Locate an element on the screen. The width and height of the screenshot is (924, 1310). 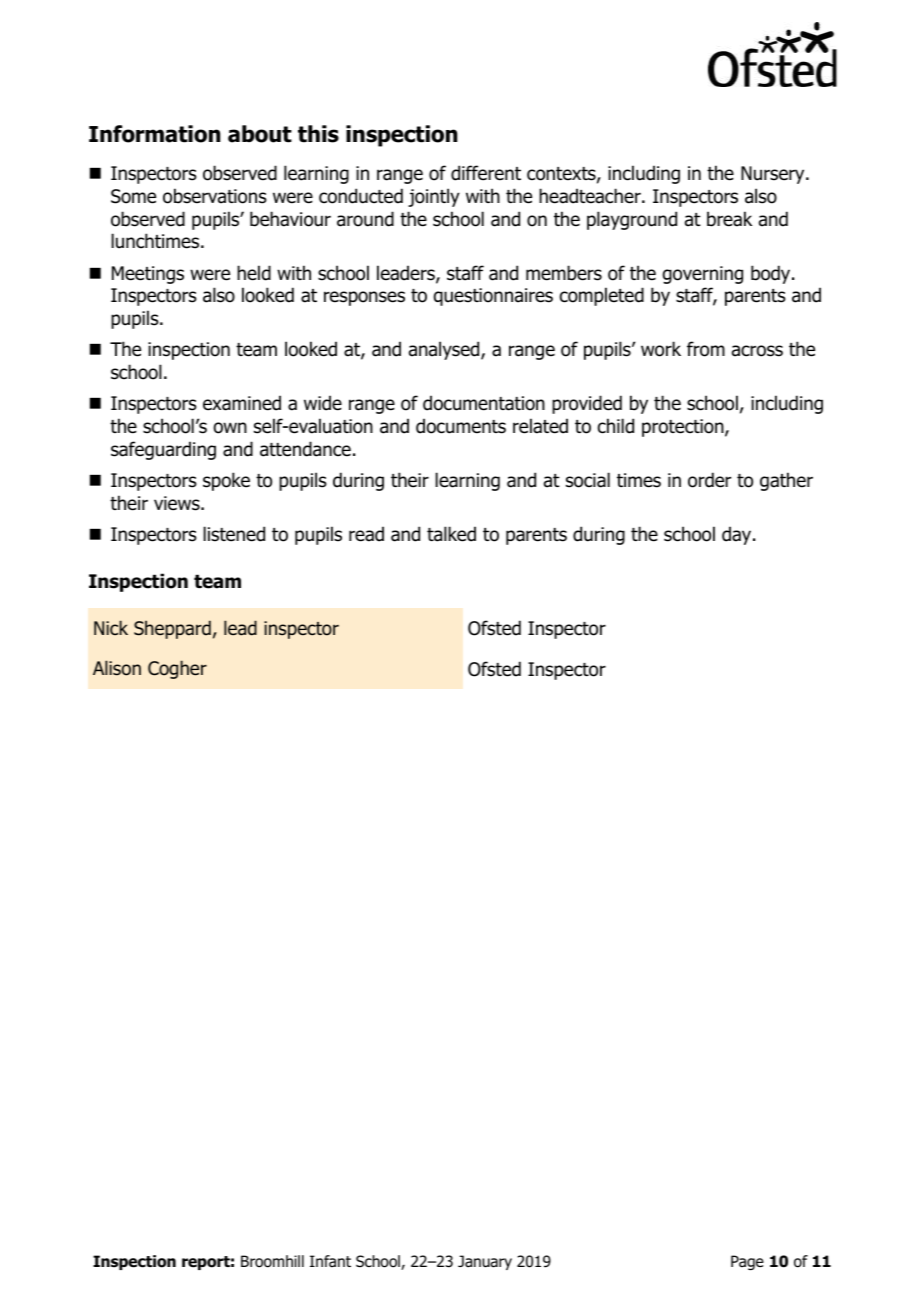
safeguarding is located at coordinates (163, 450).
